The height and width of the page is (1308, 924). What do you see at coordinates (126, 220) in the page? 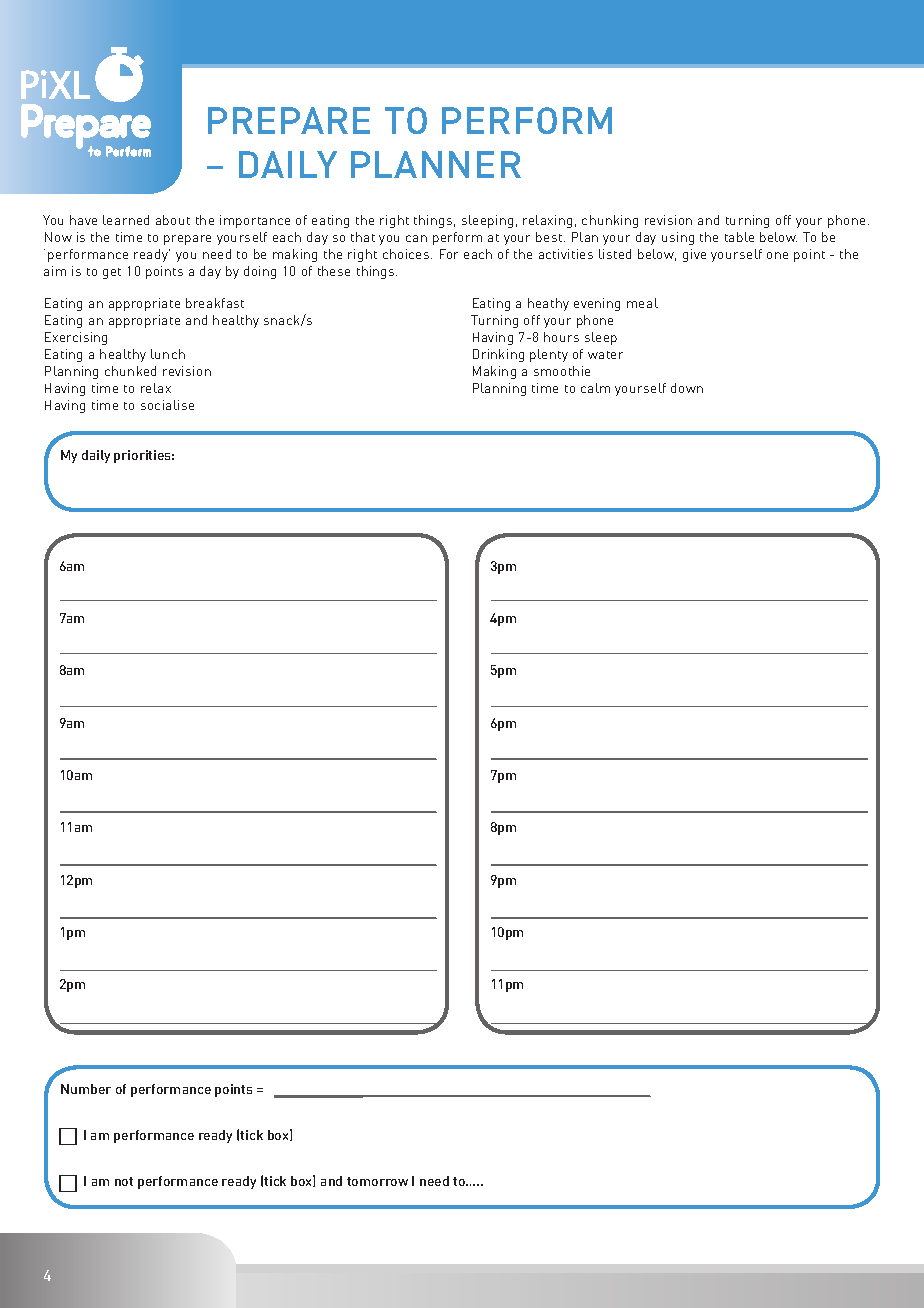
I see `learned` at bounding box center [126, 220].
